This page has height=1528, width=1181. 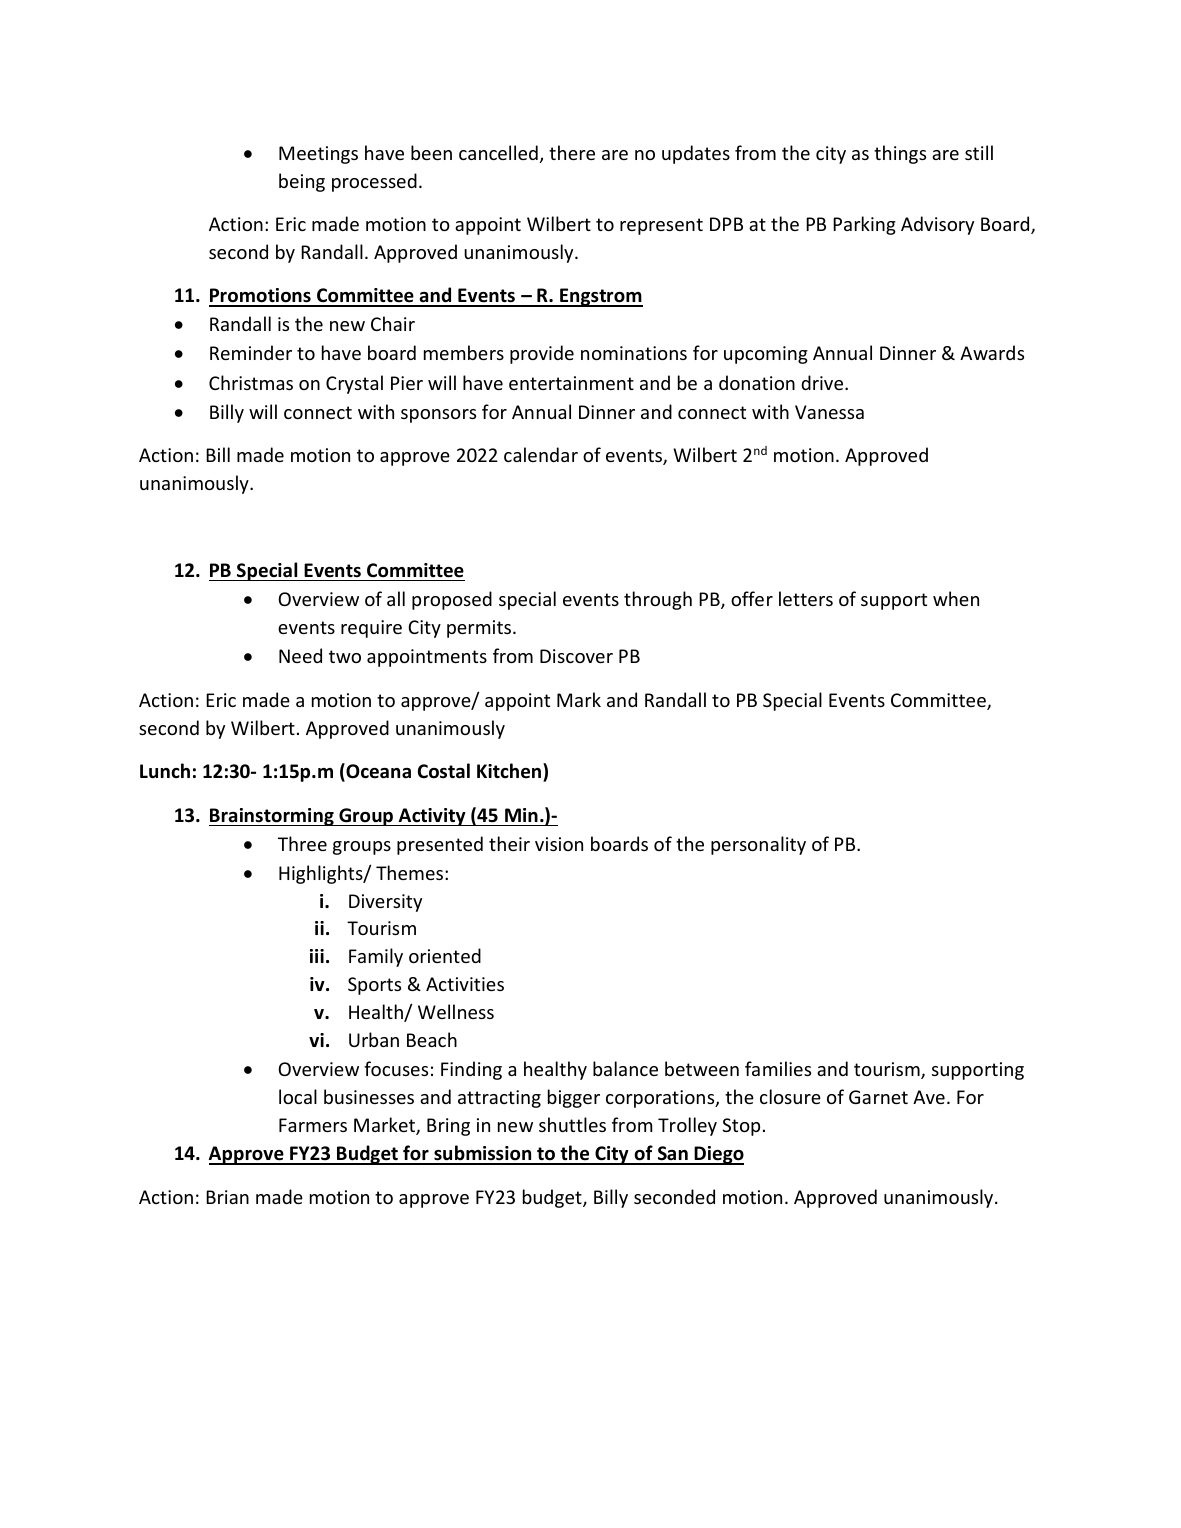 What do you see at coordinates (227, 1197) in the page?
I see `Brian` at bounding box center [227, 1197].
